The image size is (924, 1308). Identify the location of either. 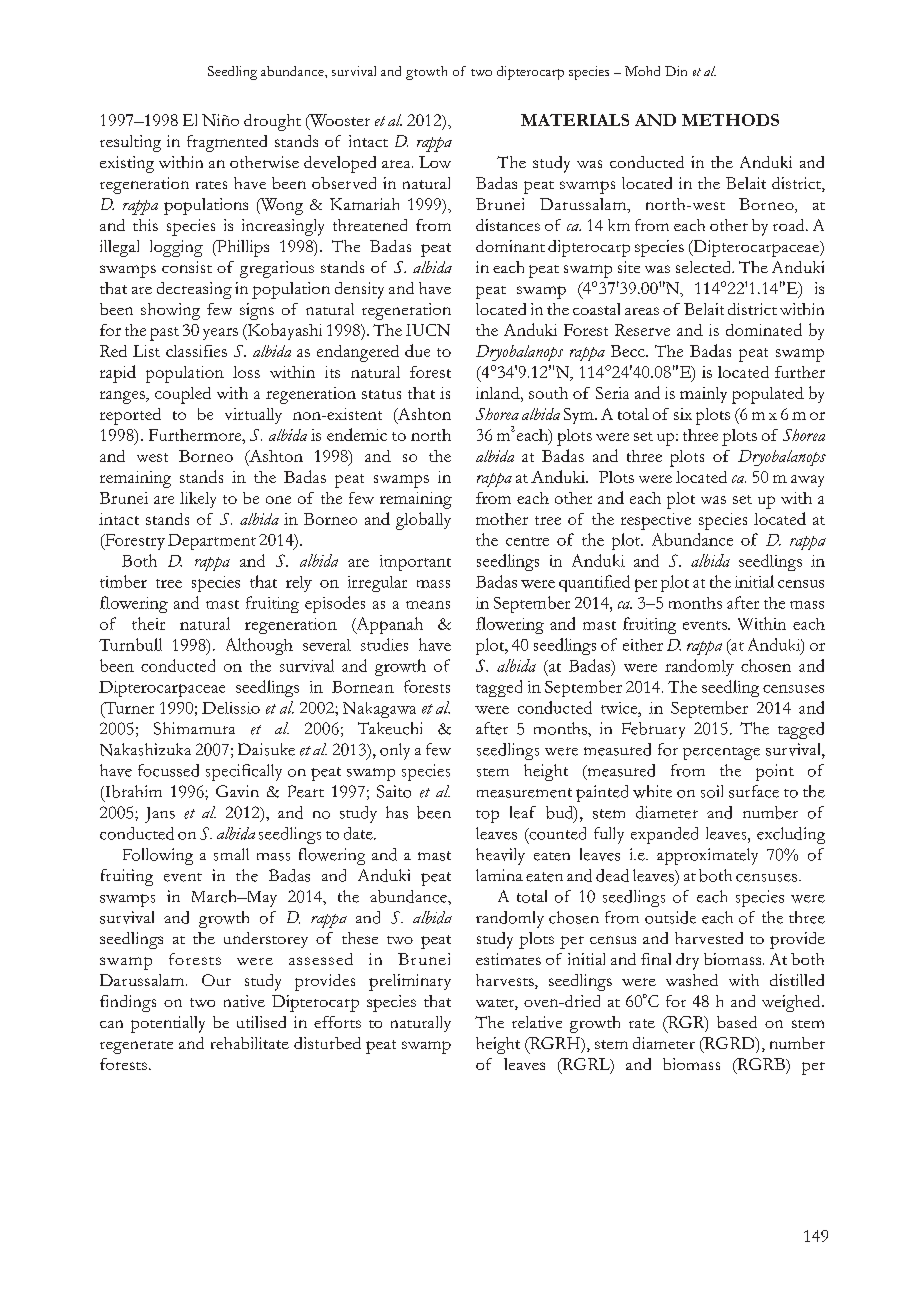
(643, 645).
